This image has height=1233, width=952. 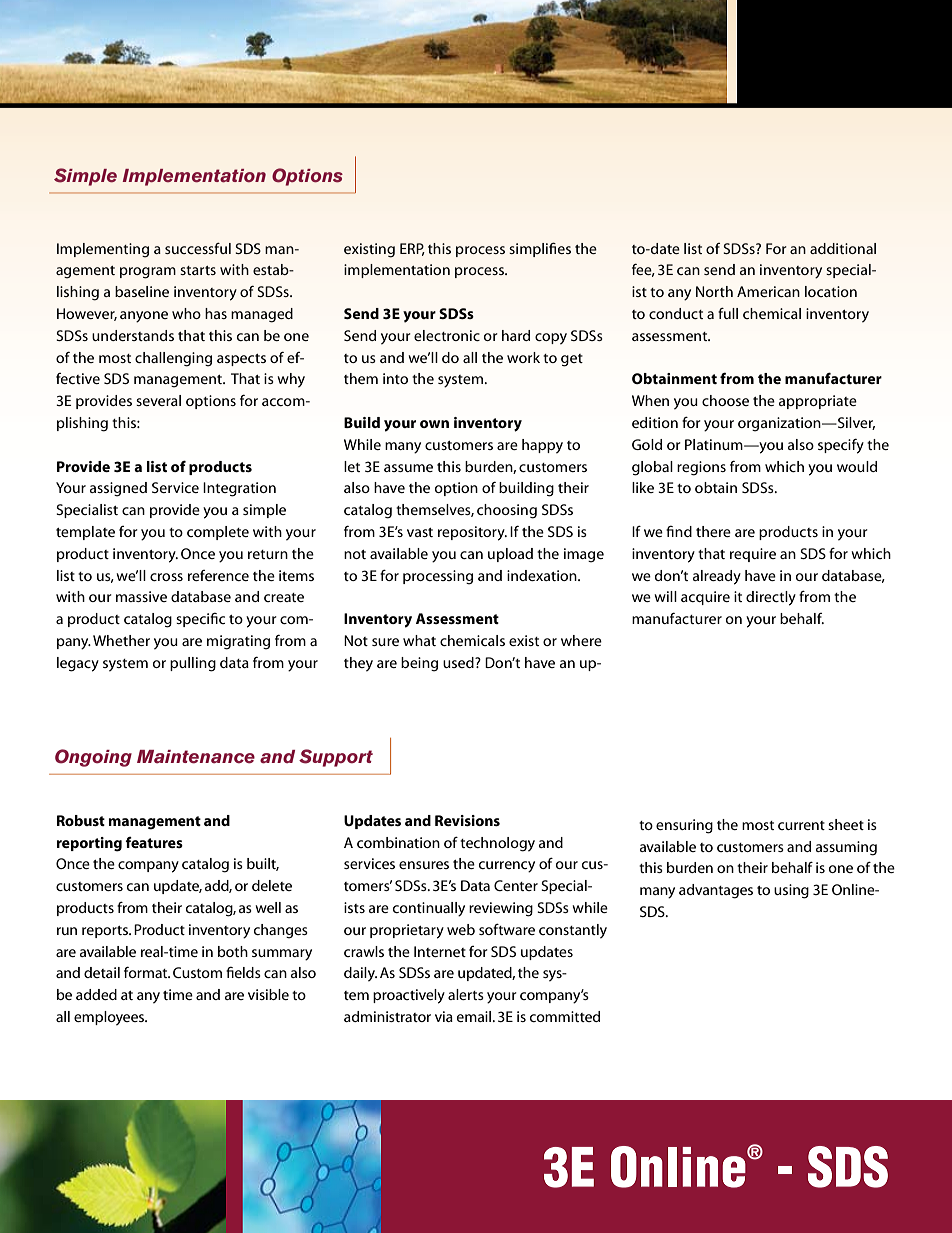 I want to click on starts, so click(x=198, y=270).
